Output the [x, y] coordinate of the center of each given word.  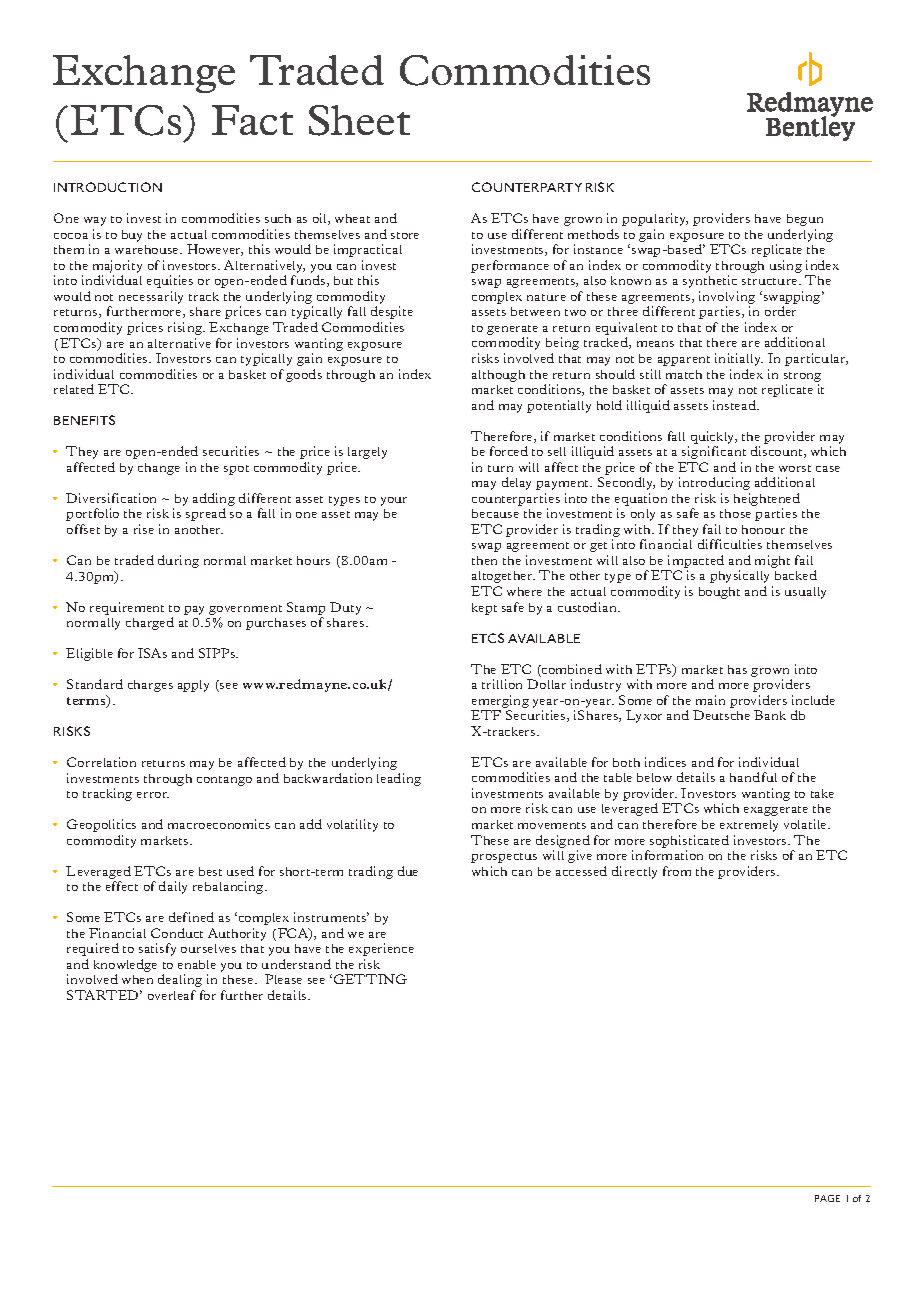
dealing [180, 980]
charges [150, 686]
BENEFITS [84, 420]
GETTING [370, 979]
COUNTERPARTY [527, 187]
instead [735, 405]
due [408, 871]
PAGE [827, 1198]
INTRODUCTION [108, 187]
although [498, 376]
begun [805, 220]
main [710, 700]
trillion [502, 684]
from [677, 871]
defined [191, 917]
